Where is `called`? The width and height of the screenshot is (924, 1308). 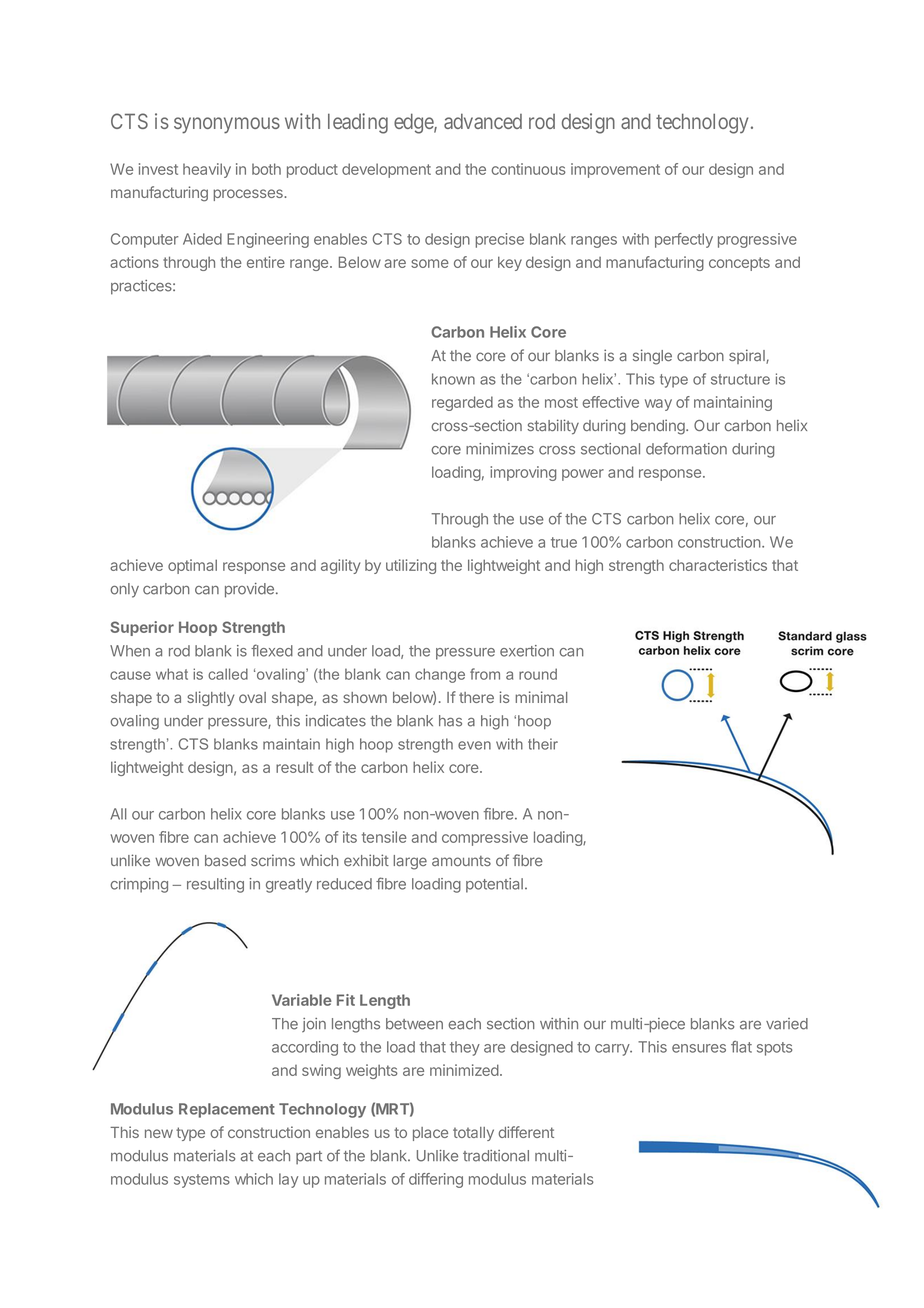 called is located at coordinates (228, 674).
